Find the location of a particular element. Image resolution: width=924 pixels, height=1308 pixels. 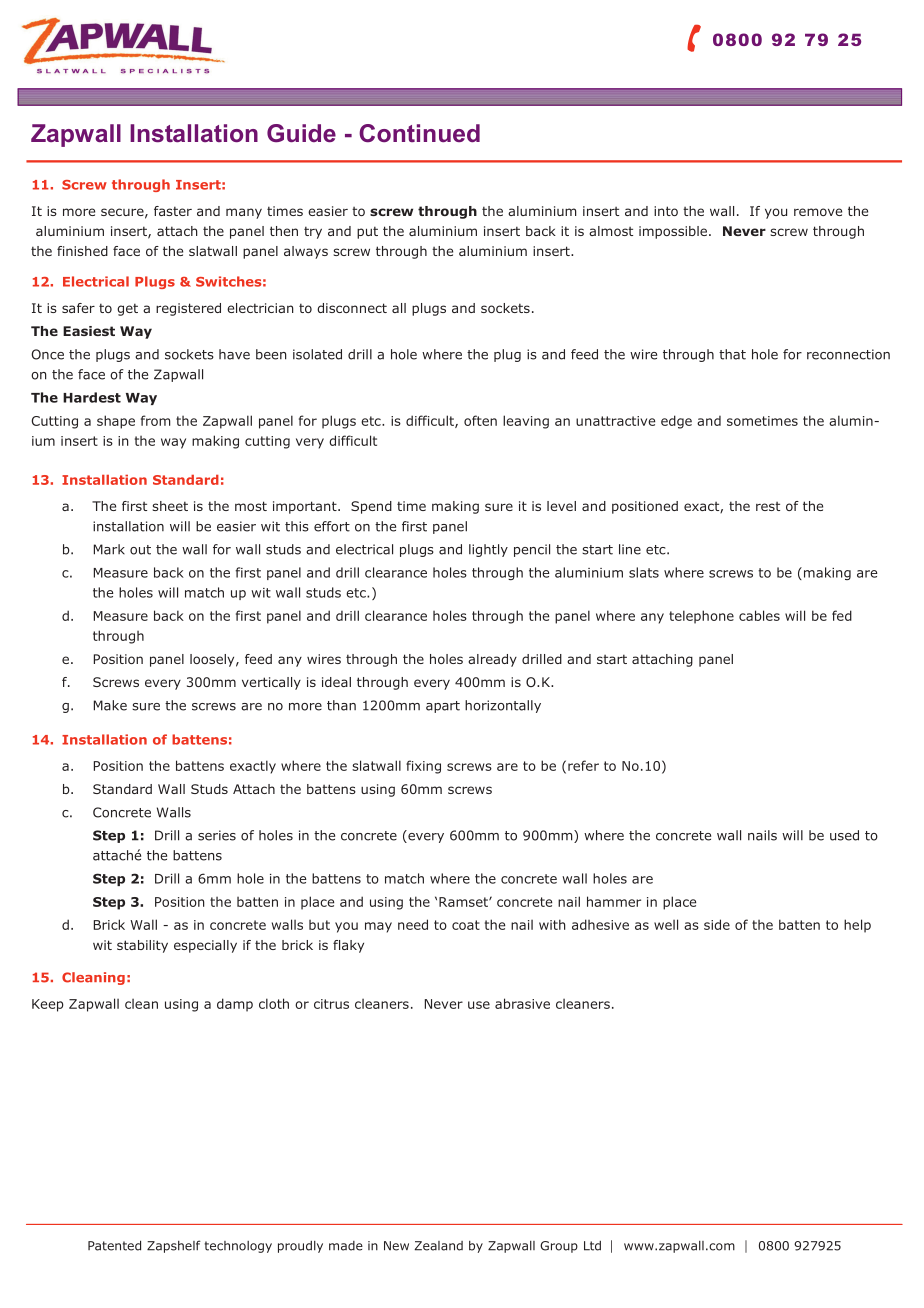

Patented is located at coordinates (114, 1245).
